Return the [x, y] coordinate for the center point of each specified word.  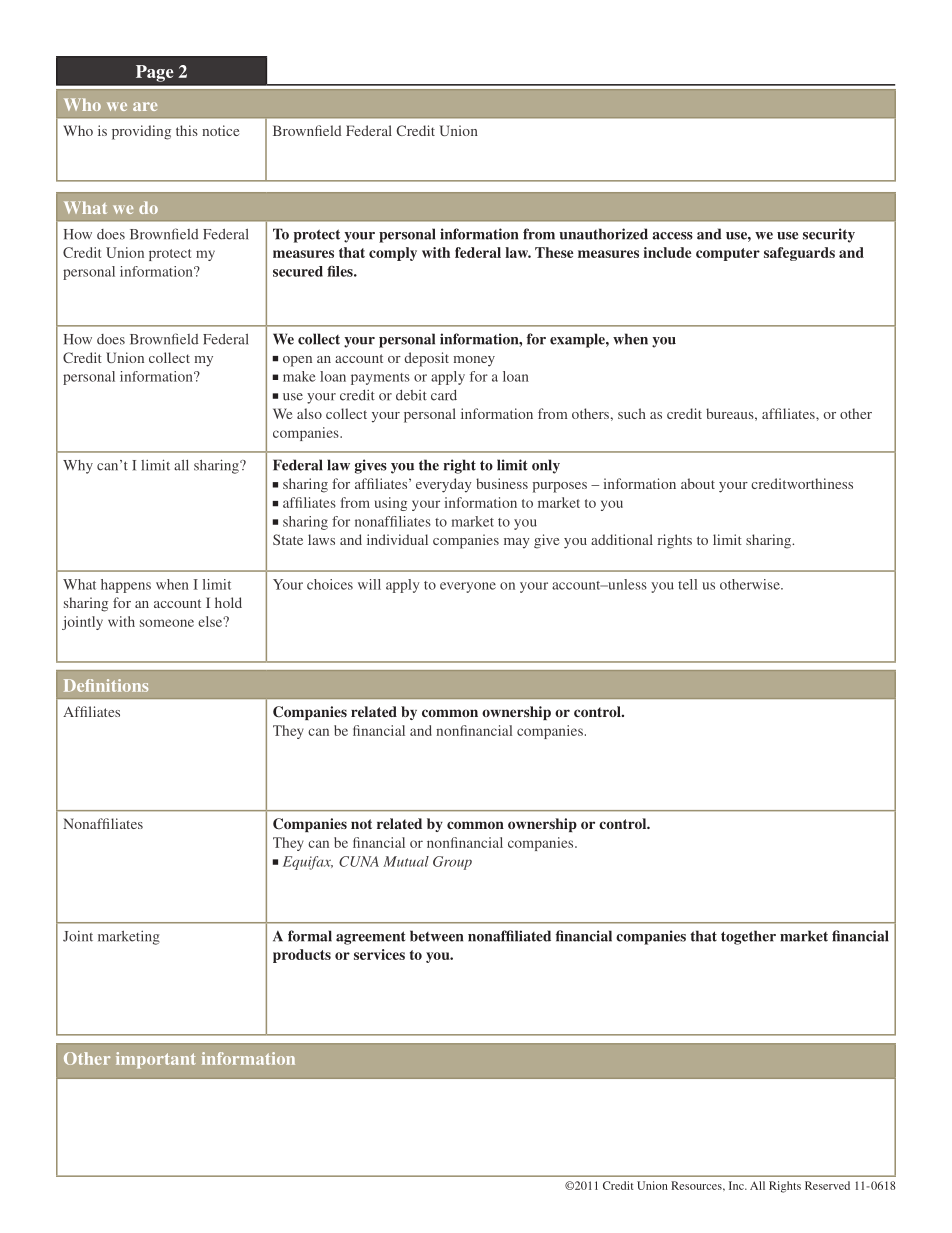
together [748, 937]
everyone [468, 587]
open [297, 361]
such [632, 413]
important [156, 1060]
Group [452, 863]
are [145, 106]
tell [687, 584]
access [672, 236]
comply [393, 254]
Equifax [308, 863]
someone [167, 623]
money [474, 361]
